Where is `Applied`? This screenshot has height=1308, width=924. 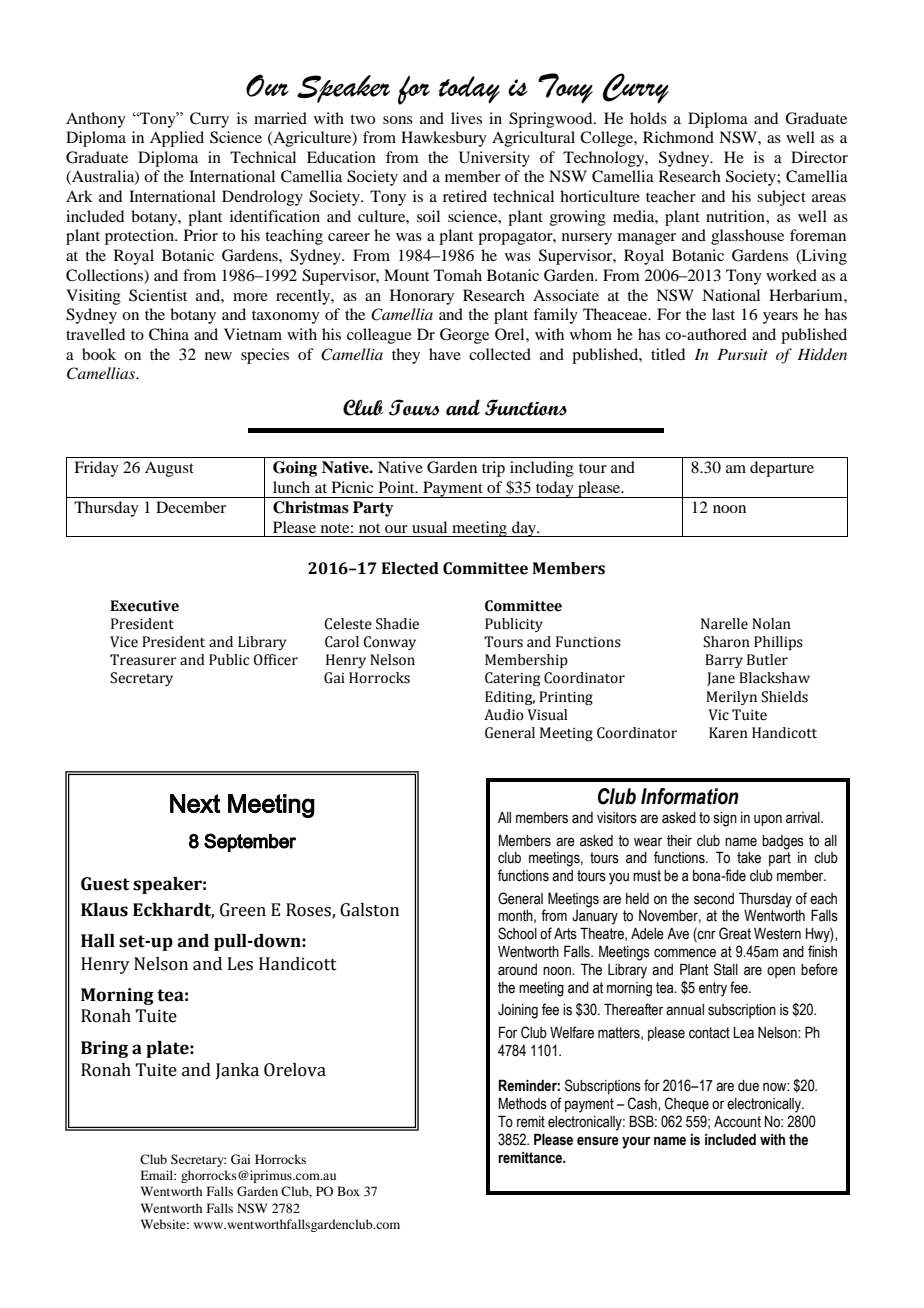
Applied is located at coordinates (177, 139).
